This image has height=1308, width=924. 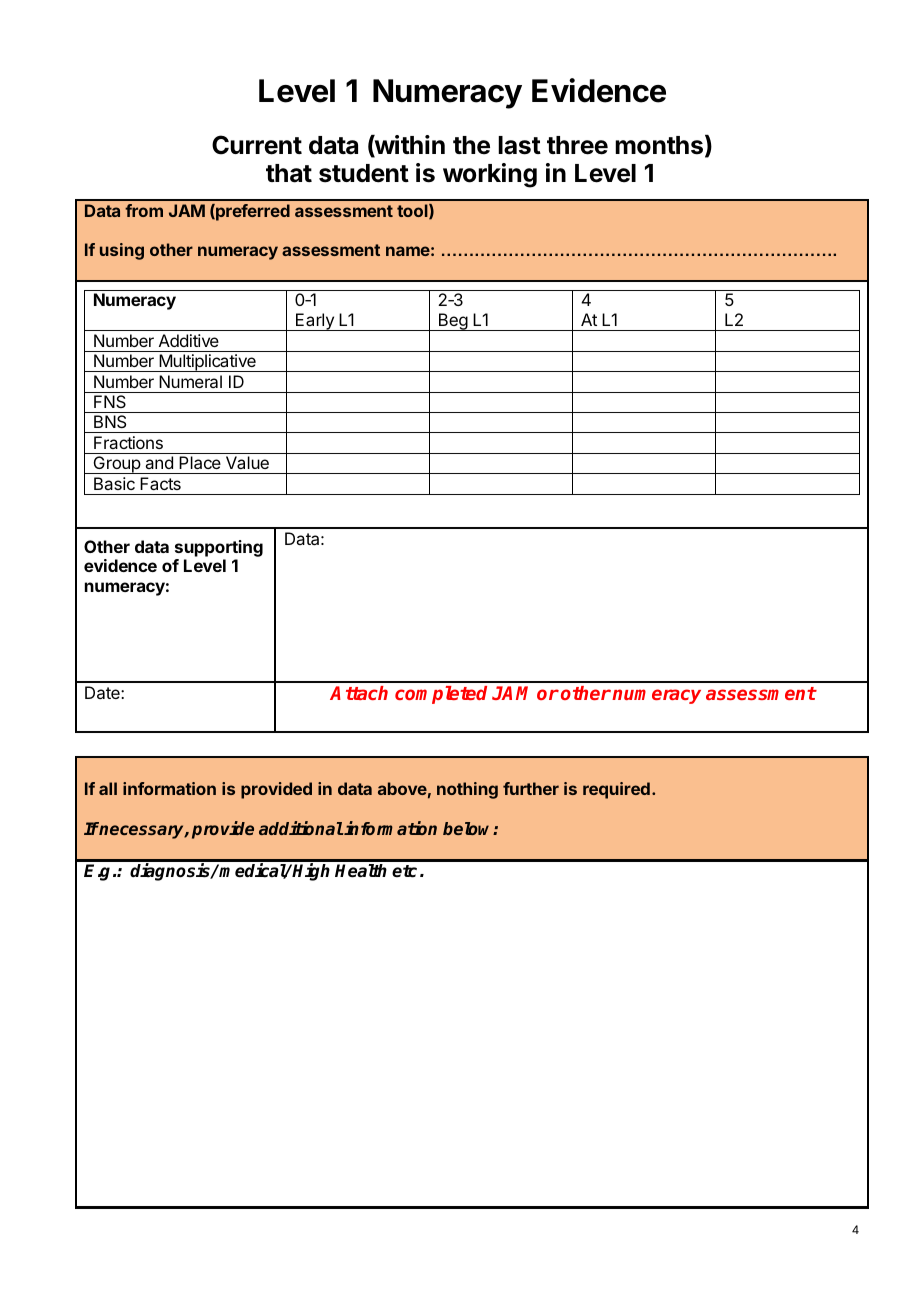 I want to click on all, so click(x=108, y=788).
